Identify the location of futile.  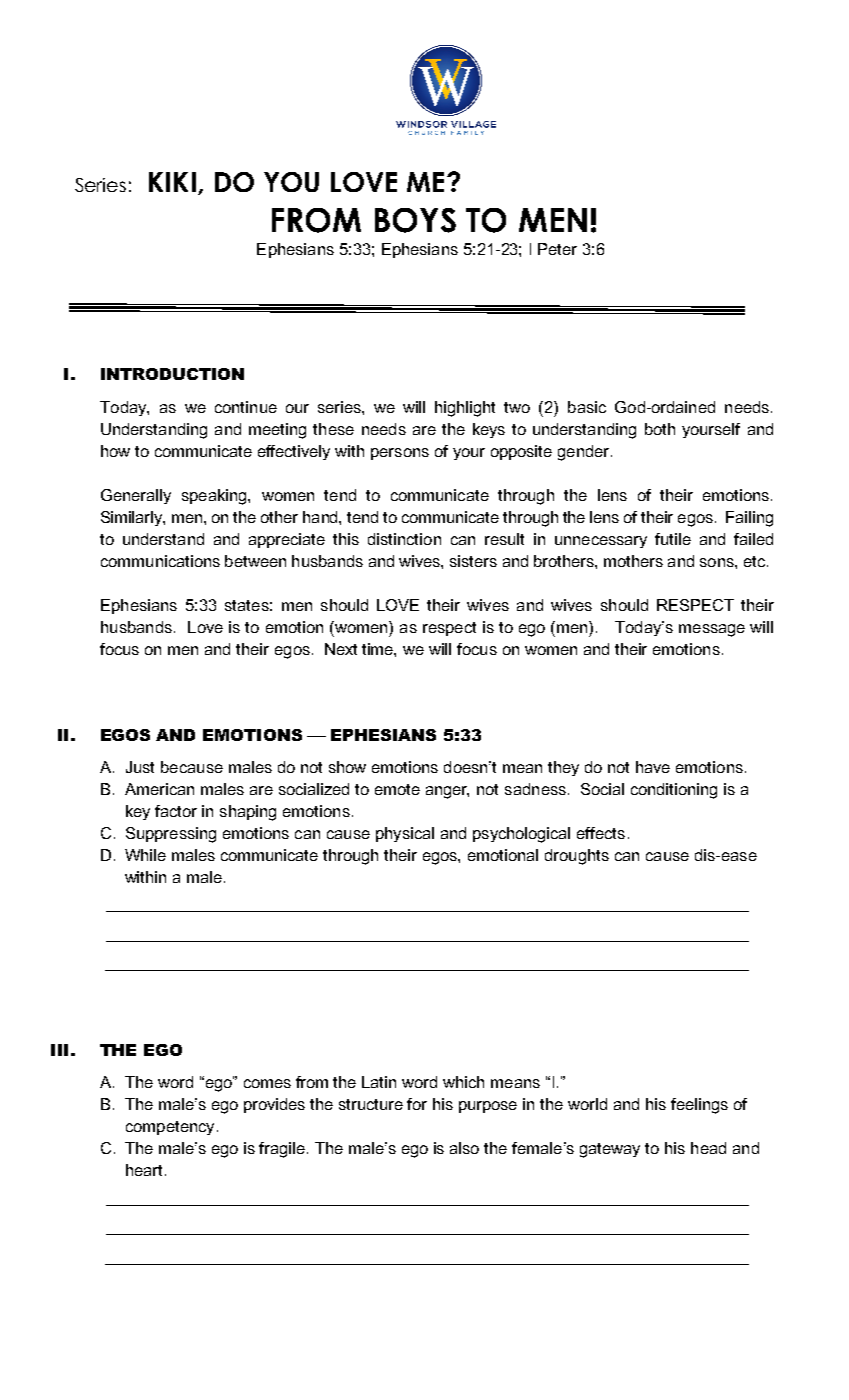
(673, 539).
